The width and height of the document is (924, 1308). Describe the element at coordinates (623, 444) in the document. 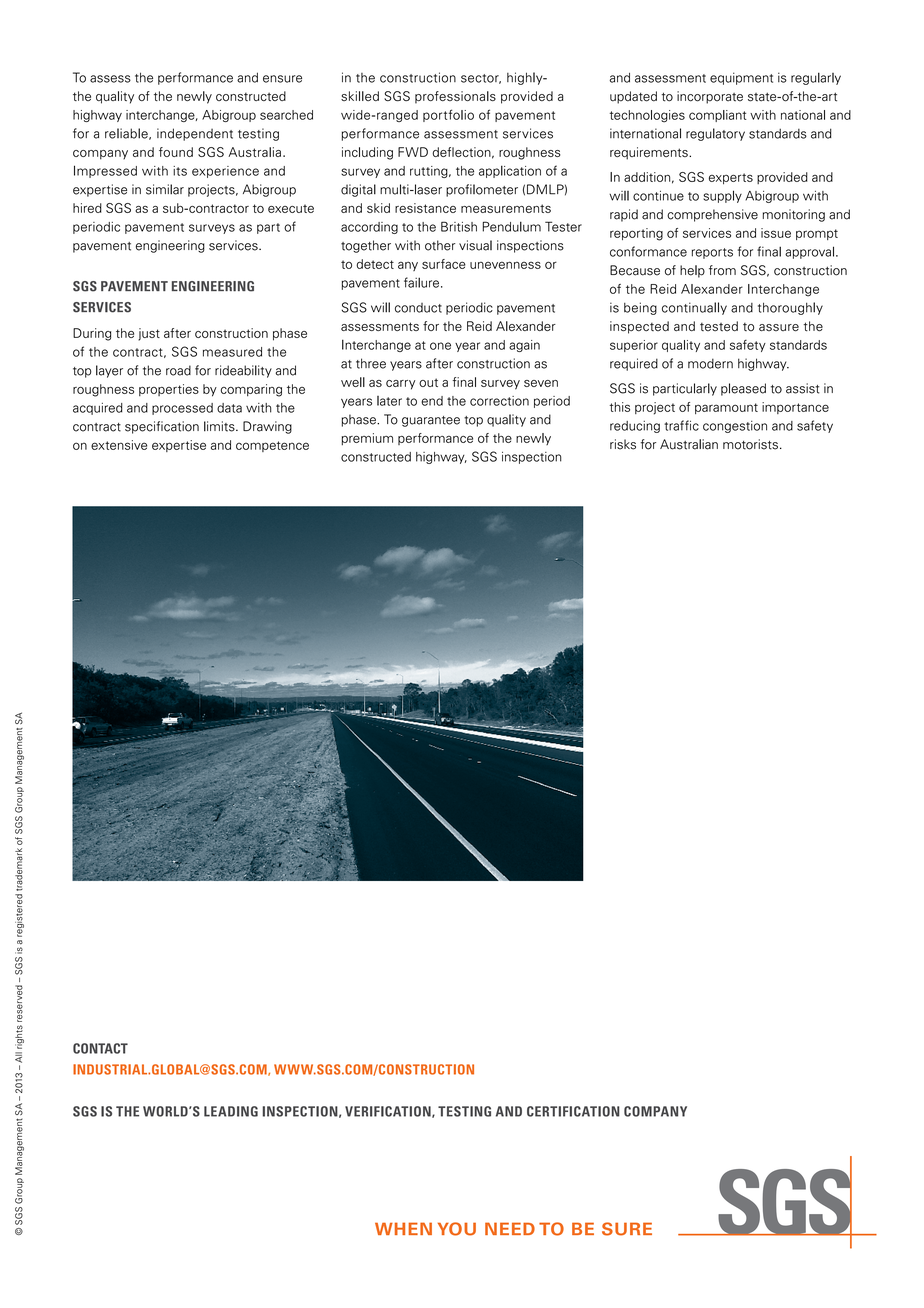

I see `risks` at that location.
